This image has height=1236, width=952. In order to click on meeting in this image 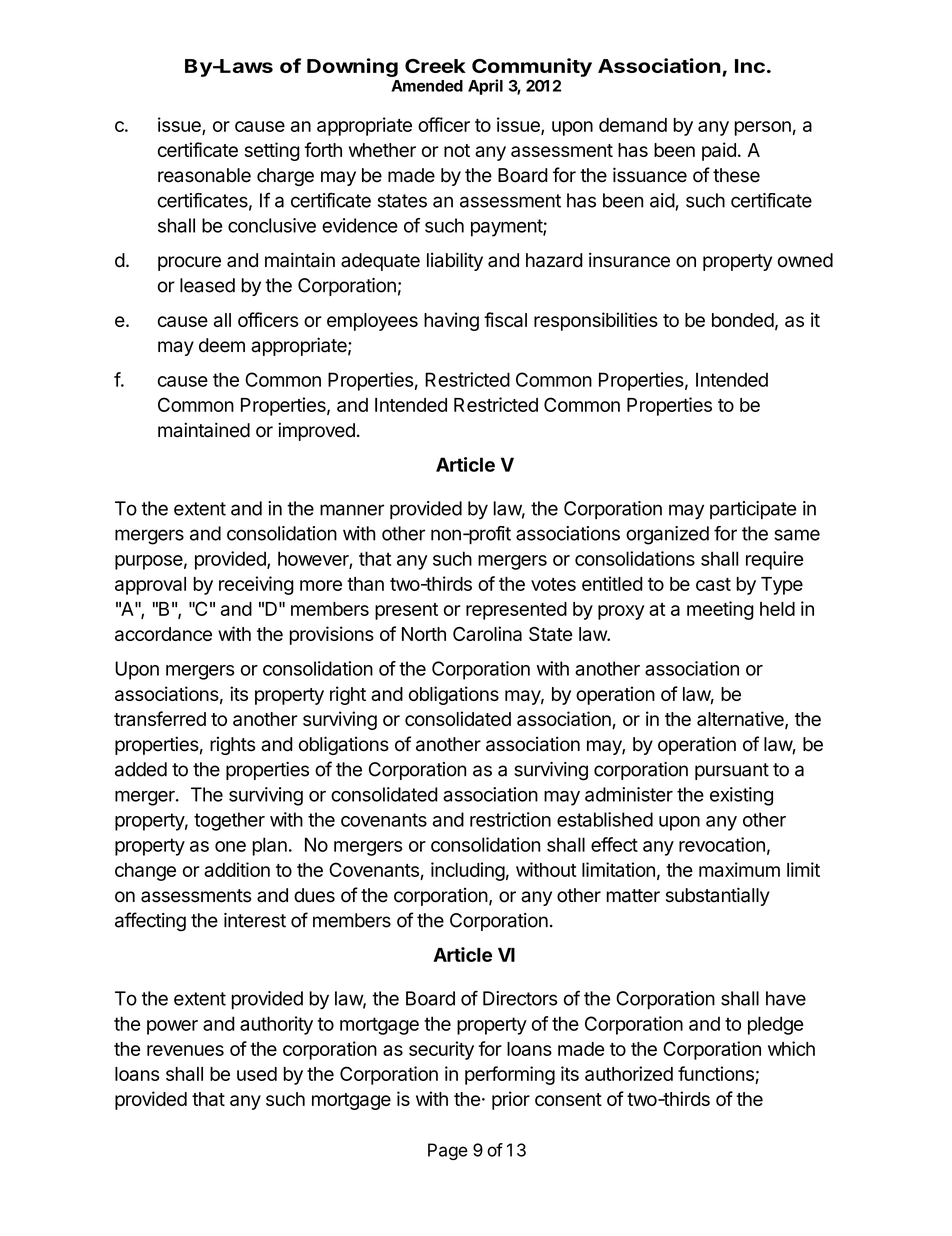, I will do `click(720, 610)`.
